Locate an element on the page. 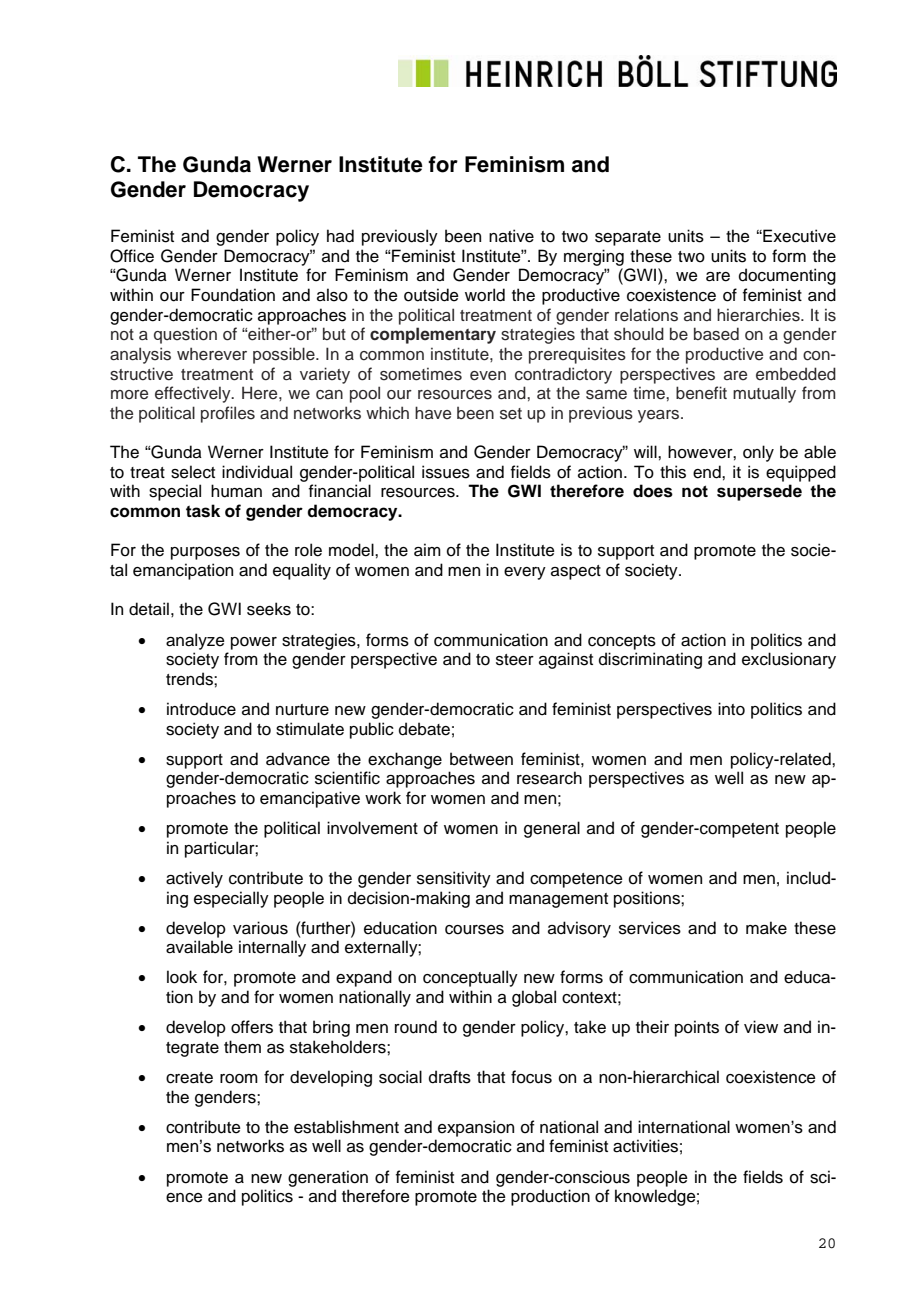 The width and height of the page is (924, 1308). create is located at coordinates (189, 1078).
